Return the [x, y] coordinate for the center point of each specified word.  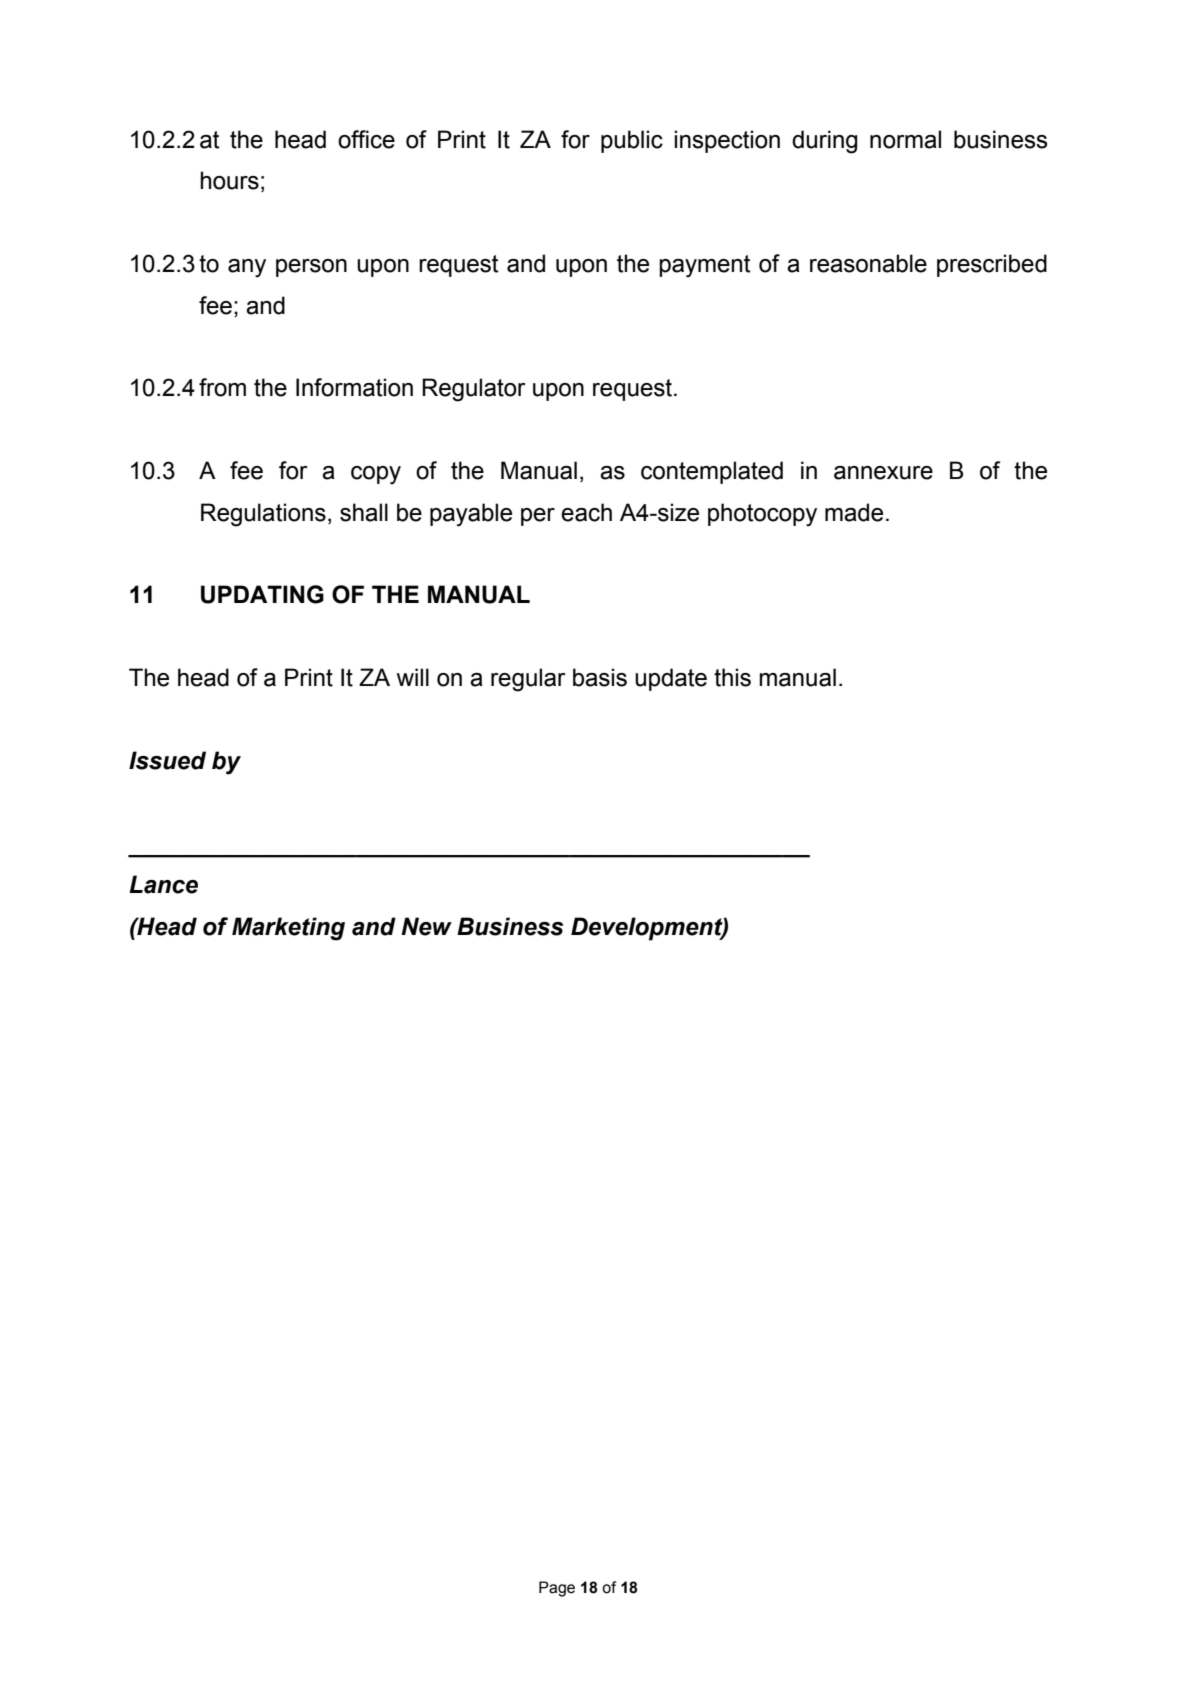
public [632, 141]
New [426, 926]
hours [229, 180]
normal [905, 139]
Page [557, 1589]
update [671, 679]
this [732, 677]
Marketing [288, 929]
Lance [163, 884]
